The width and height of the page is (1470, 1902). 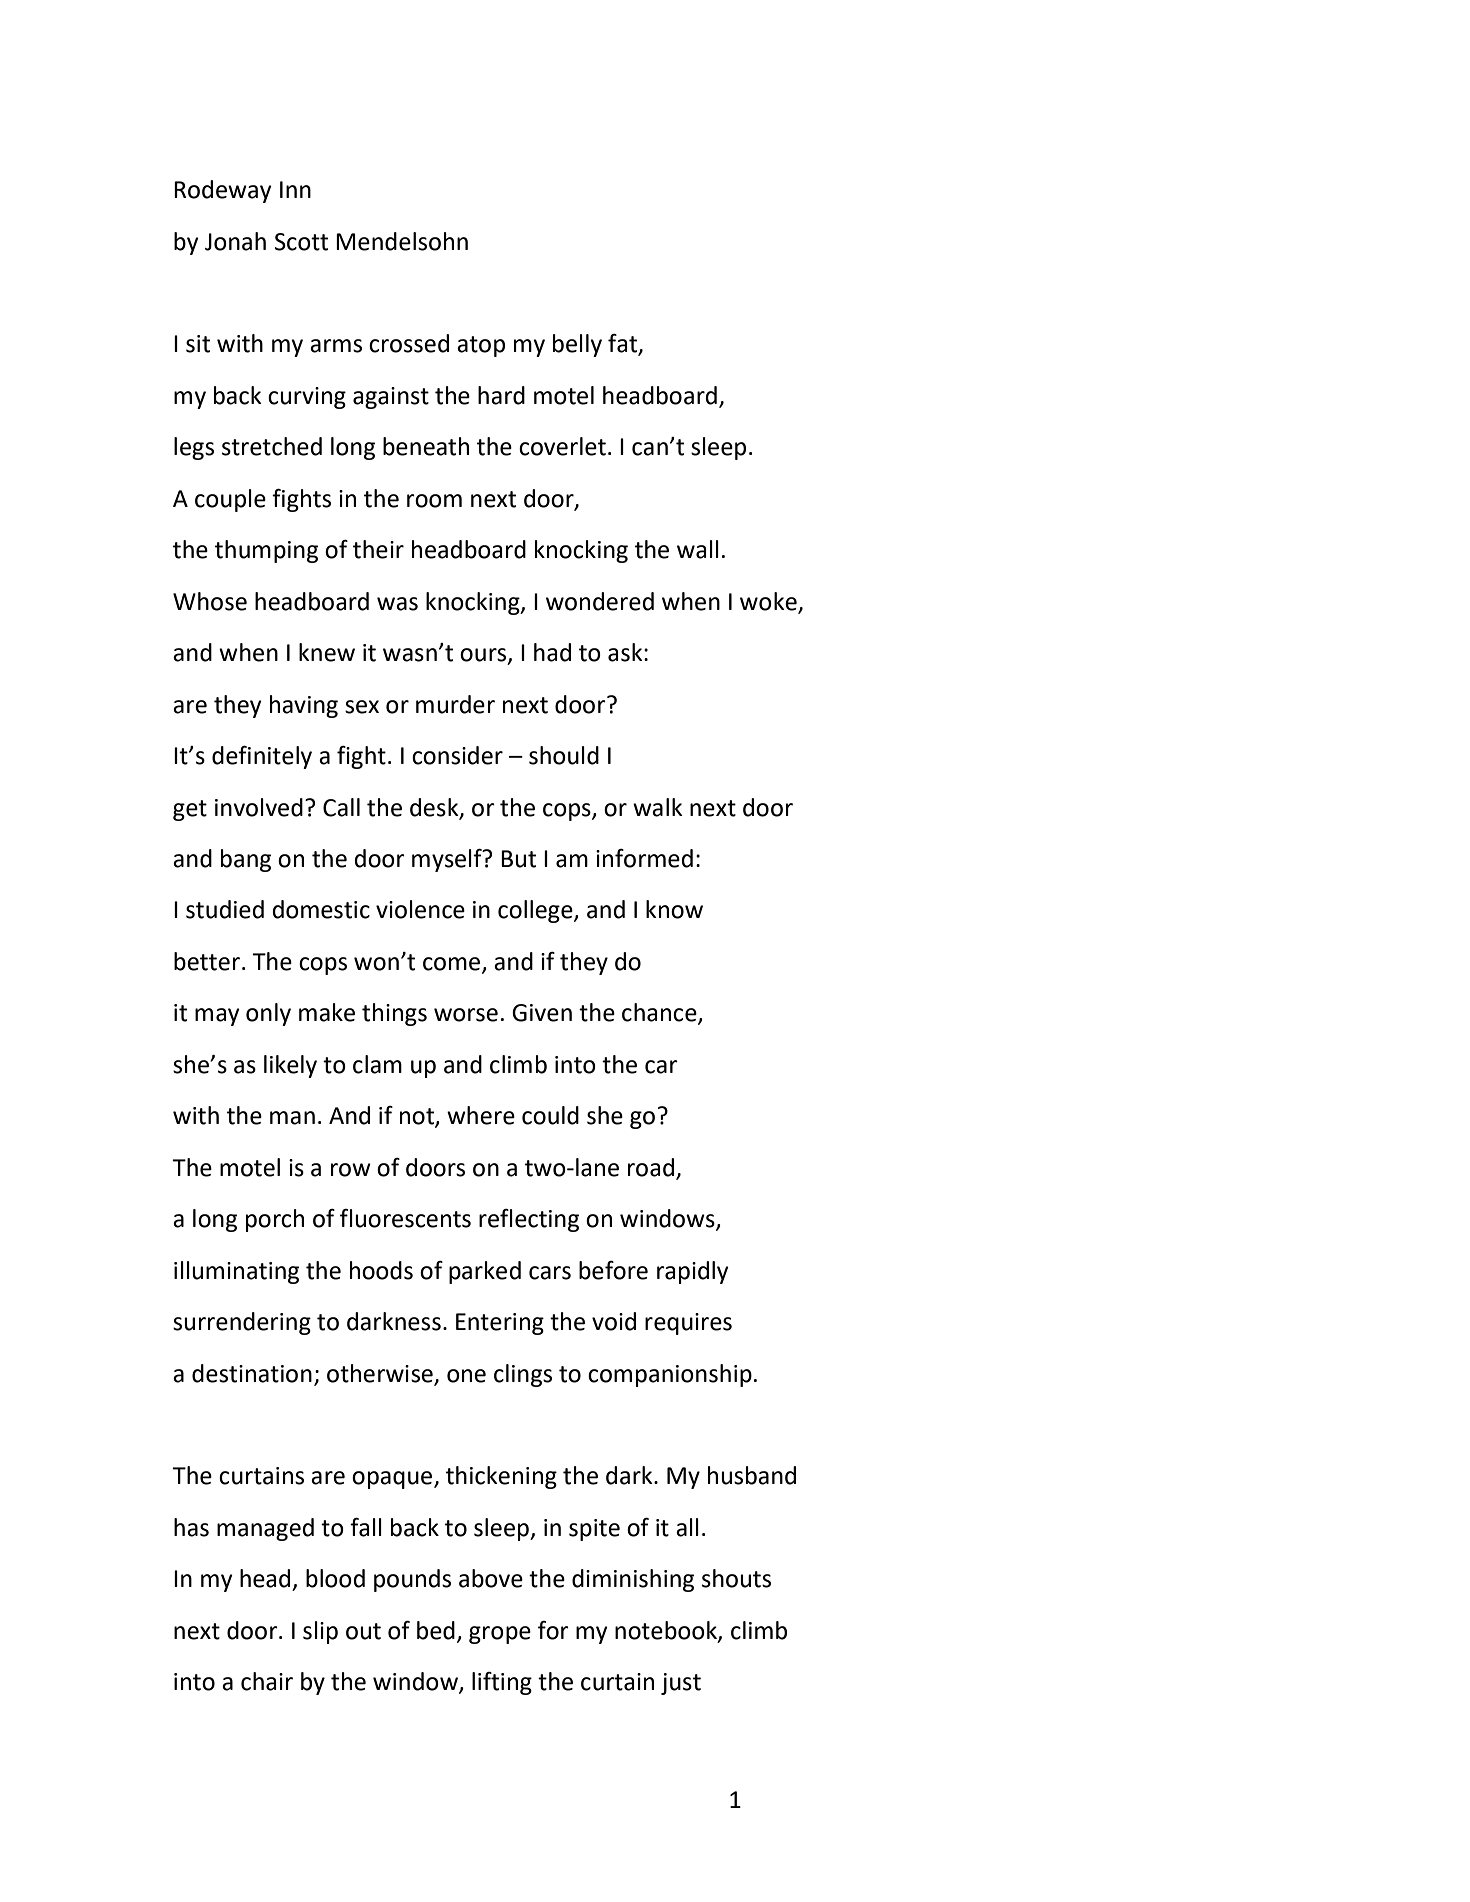 I want to click on fat, so click(x=624, y=344).
